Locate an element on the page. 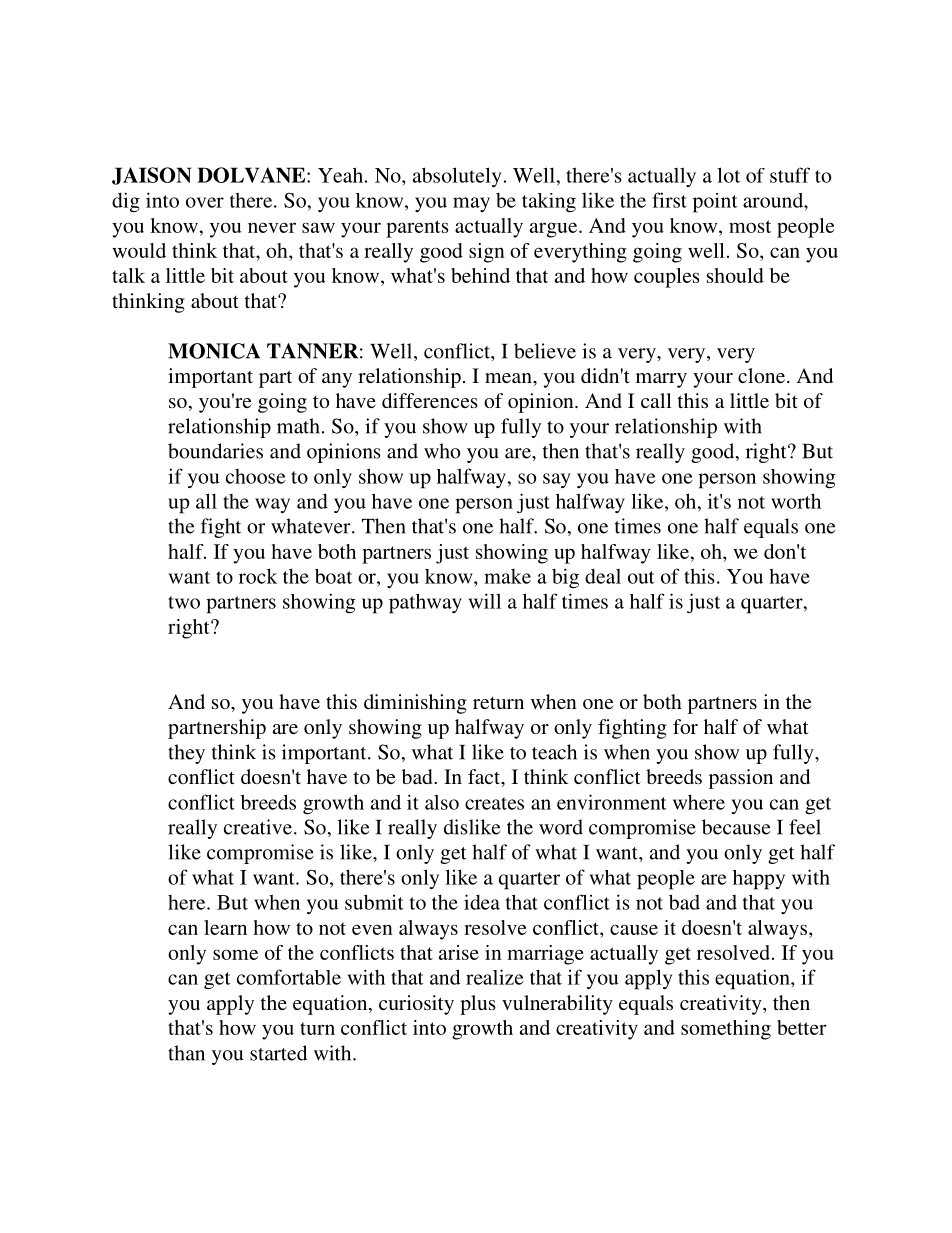 Image resolution: width=952 pixels, height=1233 pixels. over is located at coordinates (205, 202).
